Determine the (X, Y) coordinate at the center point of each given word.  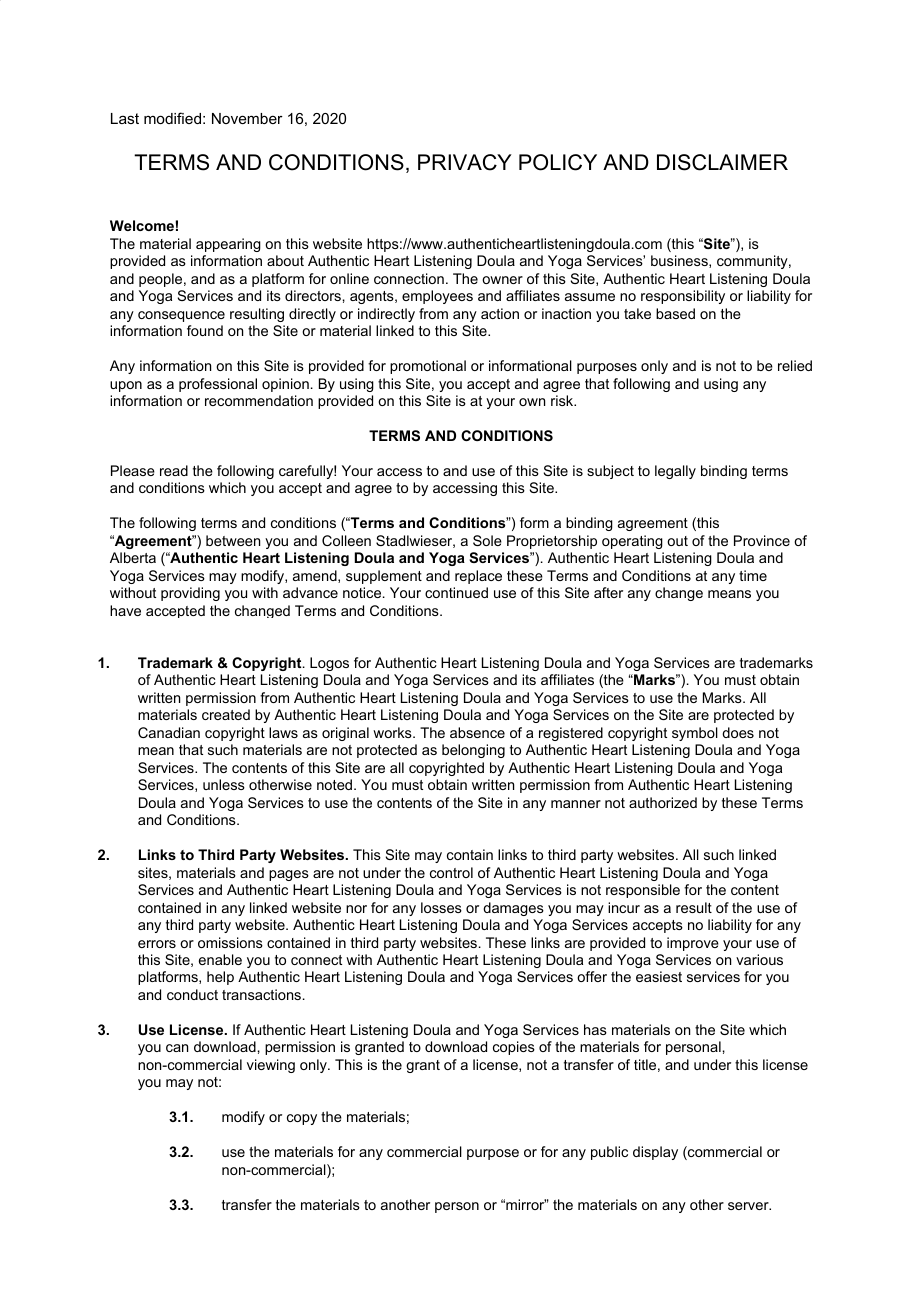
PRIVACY (465, 162)
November (247, 118)
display (655, 1153)
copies (514, 1048)
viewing (271, 1066)
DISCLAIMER (722, 162)
